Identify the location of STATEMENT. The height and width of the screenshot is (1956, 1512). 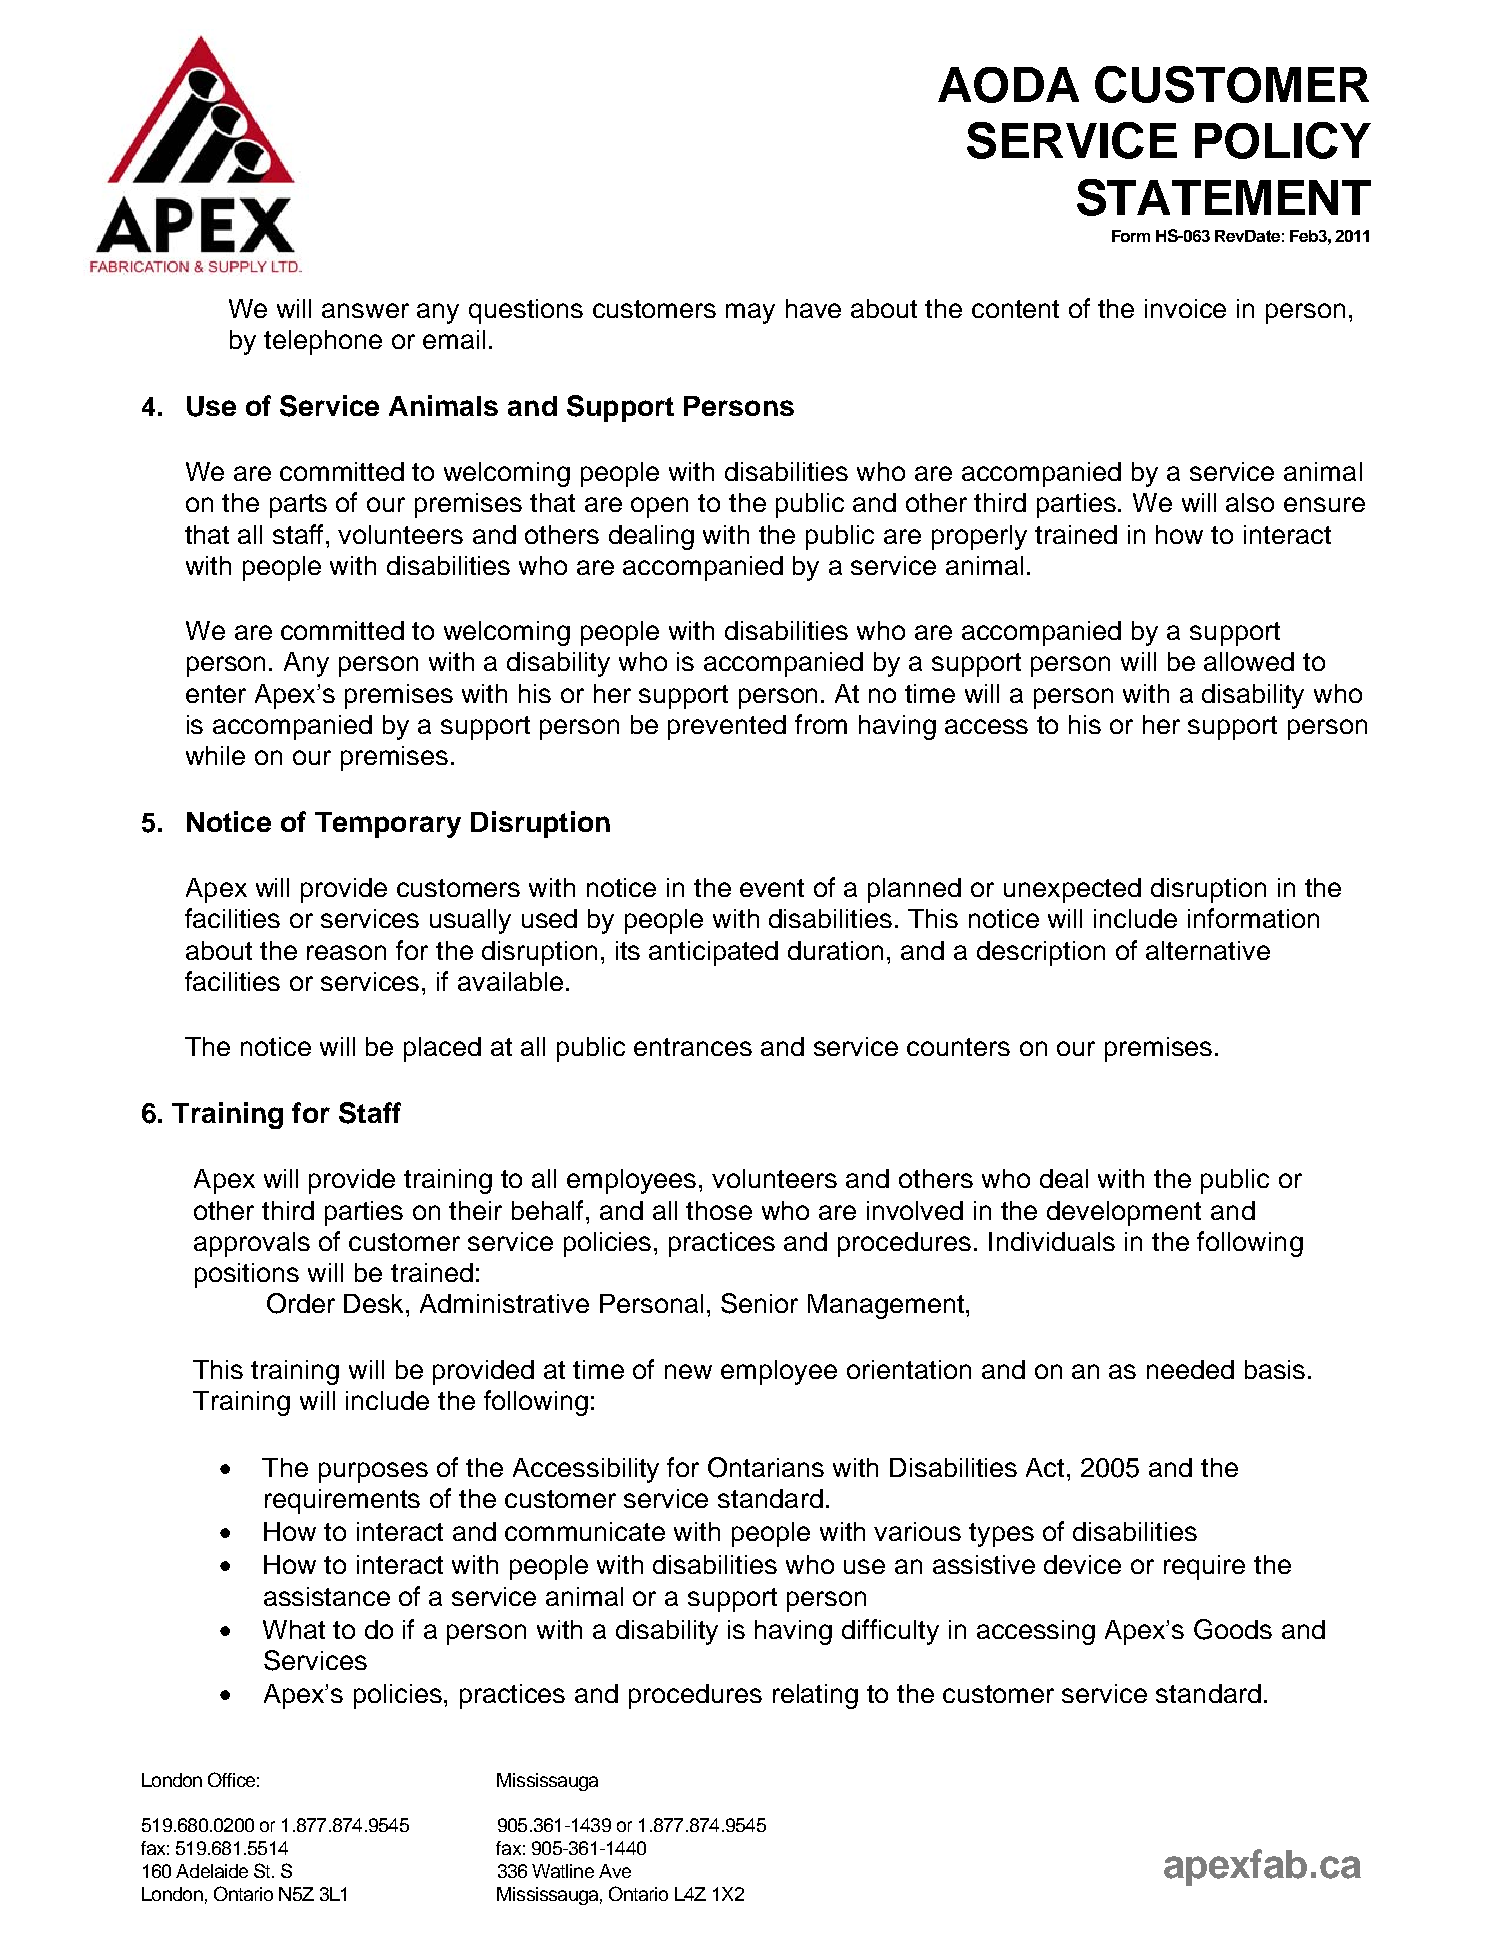
(1224, 197).
